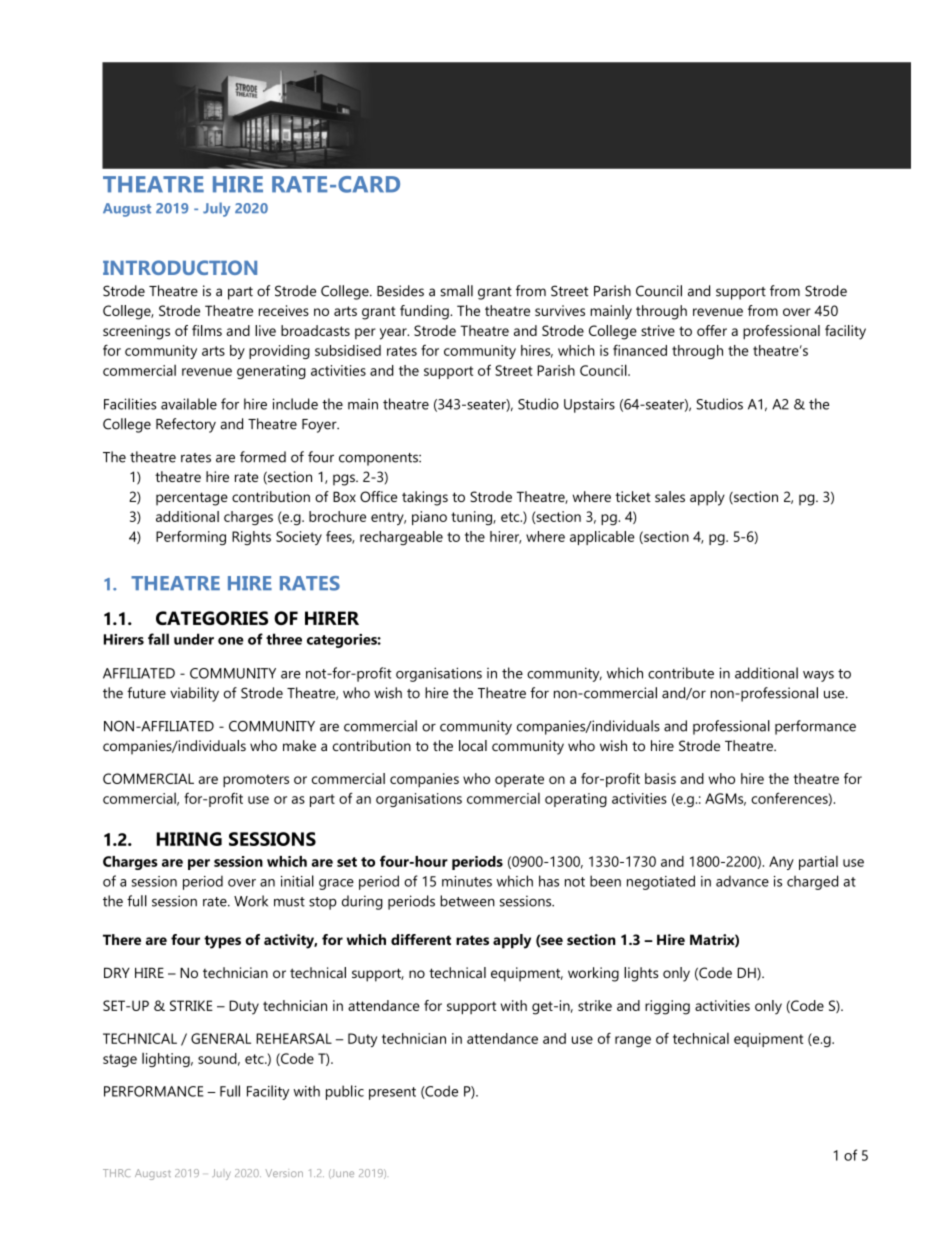  Describe the element at coordinates (180, 267) in the image. I see `INTRODUCTION` at that location.
